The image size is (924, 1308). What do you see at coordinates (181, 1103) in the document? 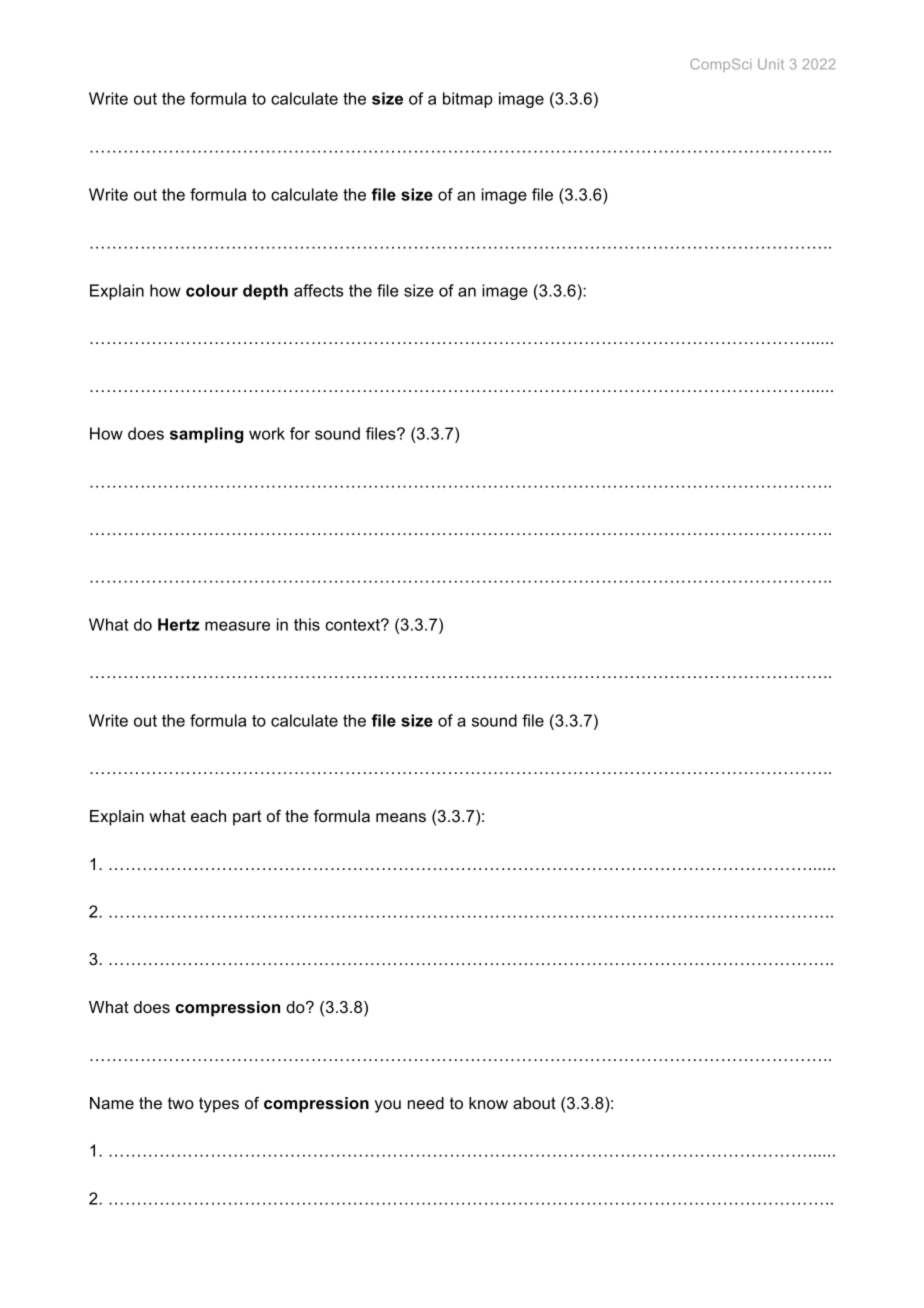
I see `two` at bounding box center [181, 1103].
